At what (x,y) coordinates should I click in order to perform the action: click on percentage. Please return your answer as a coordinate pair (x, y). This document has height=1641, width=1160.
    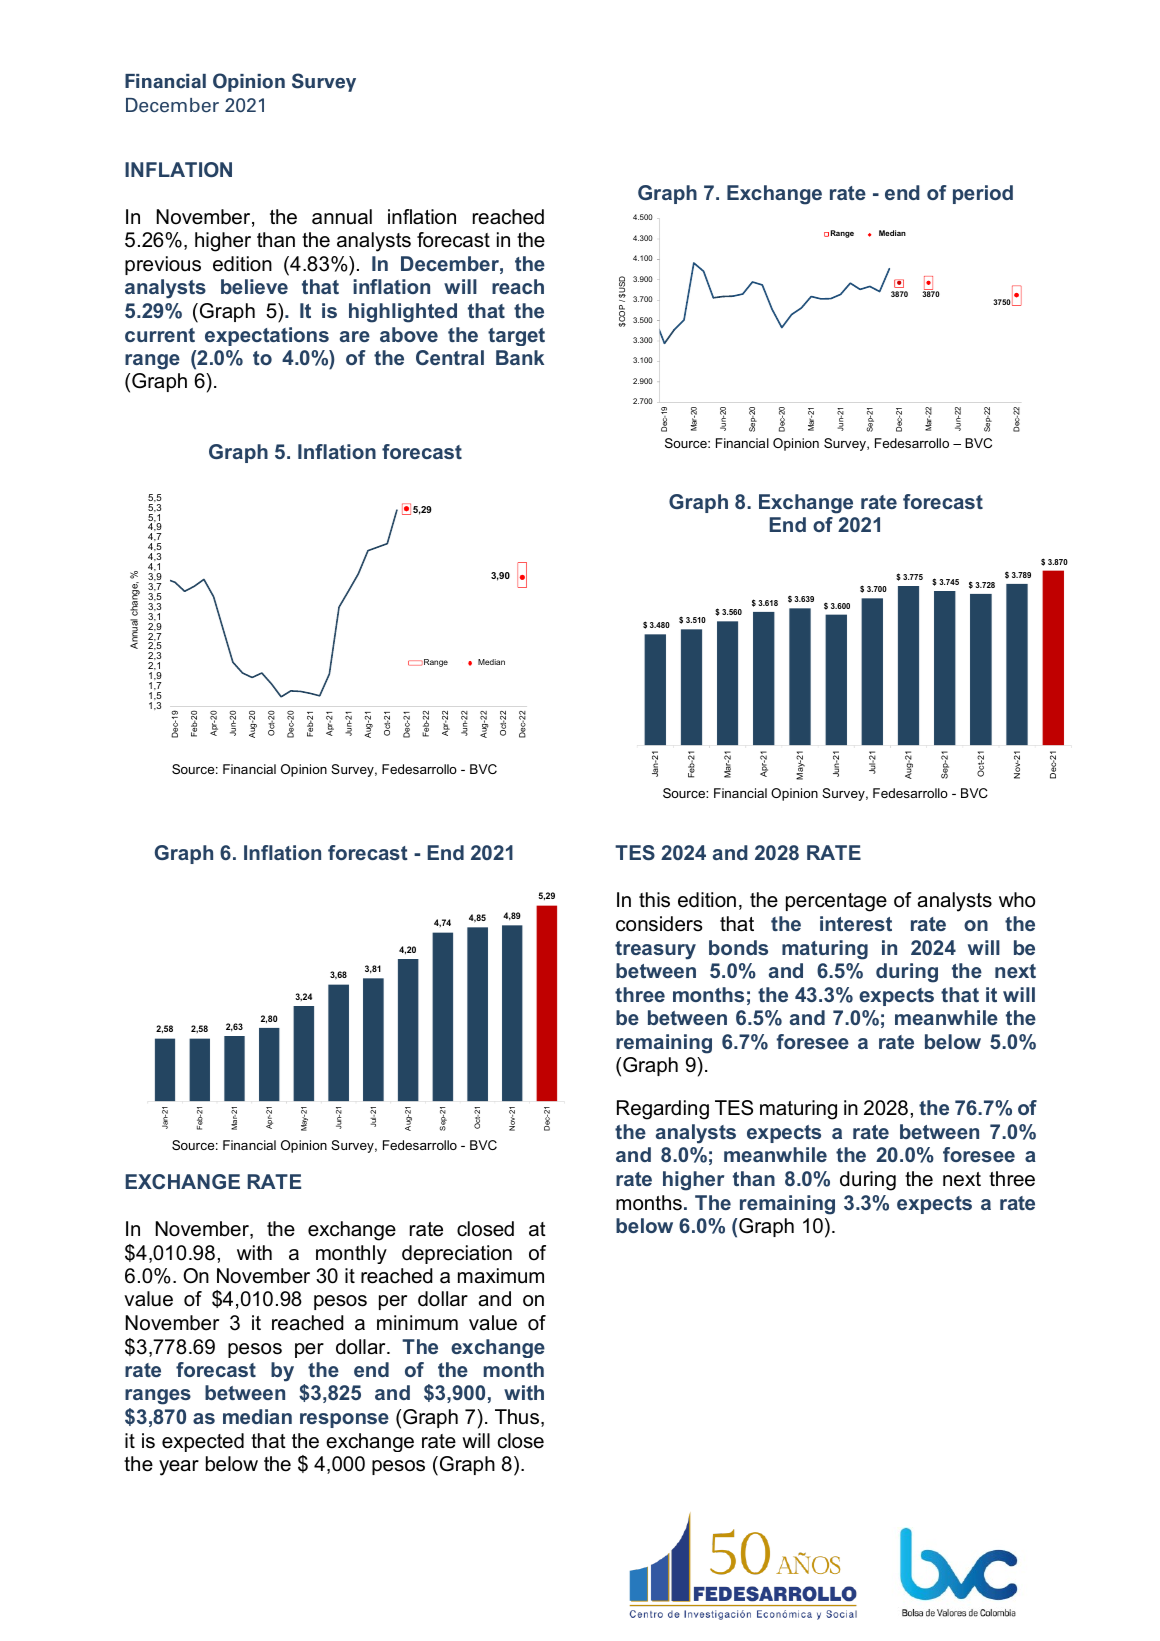
    Looking at the image, I should click on (836, 902).
